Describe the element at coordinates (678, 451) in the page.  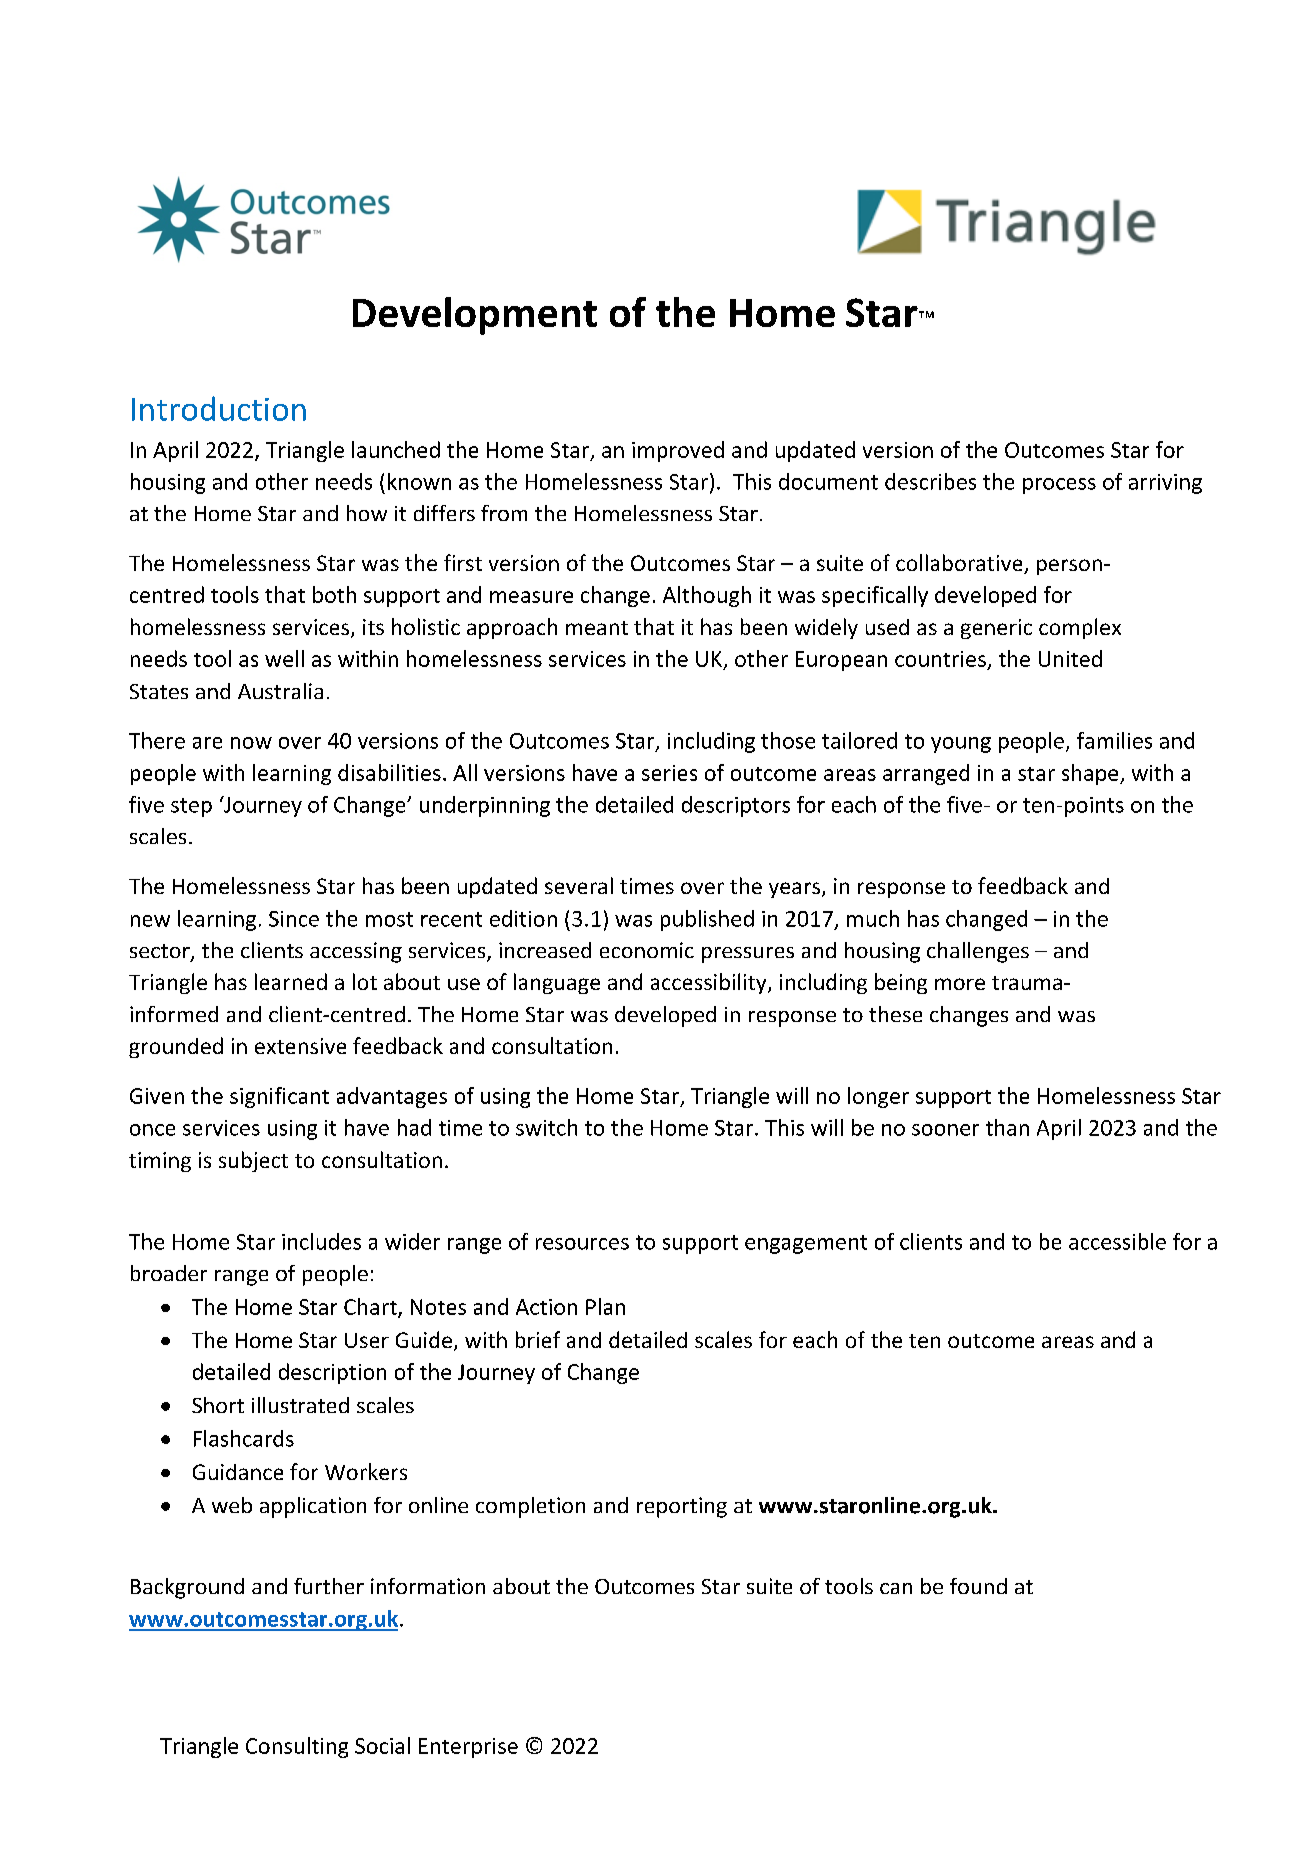
I see `improved` at that location.
